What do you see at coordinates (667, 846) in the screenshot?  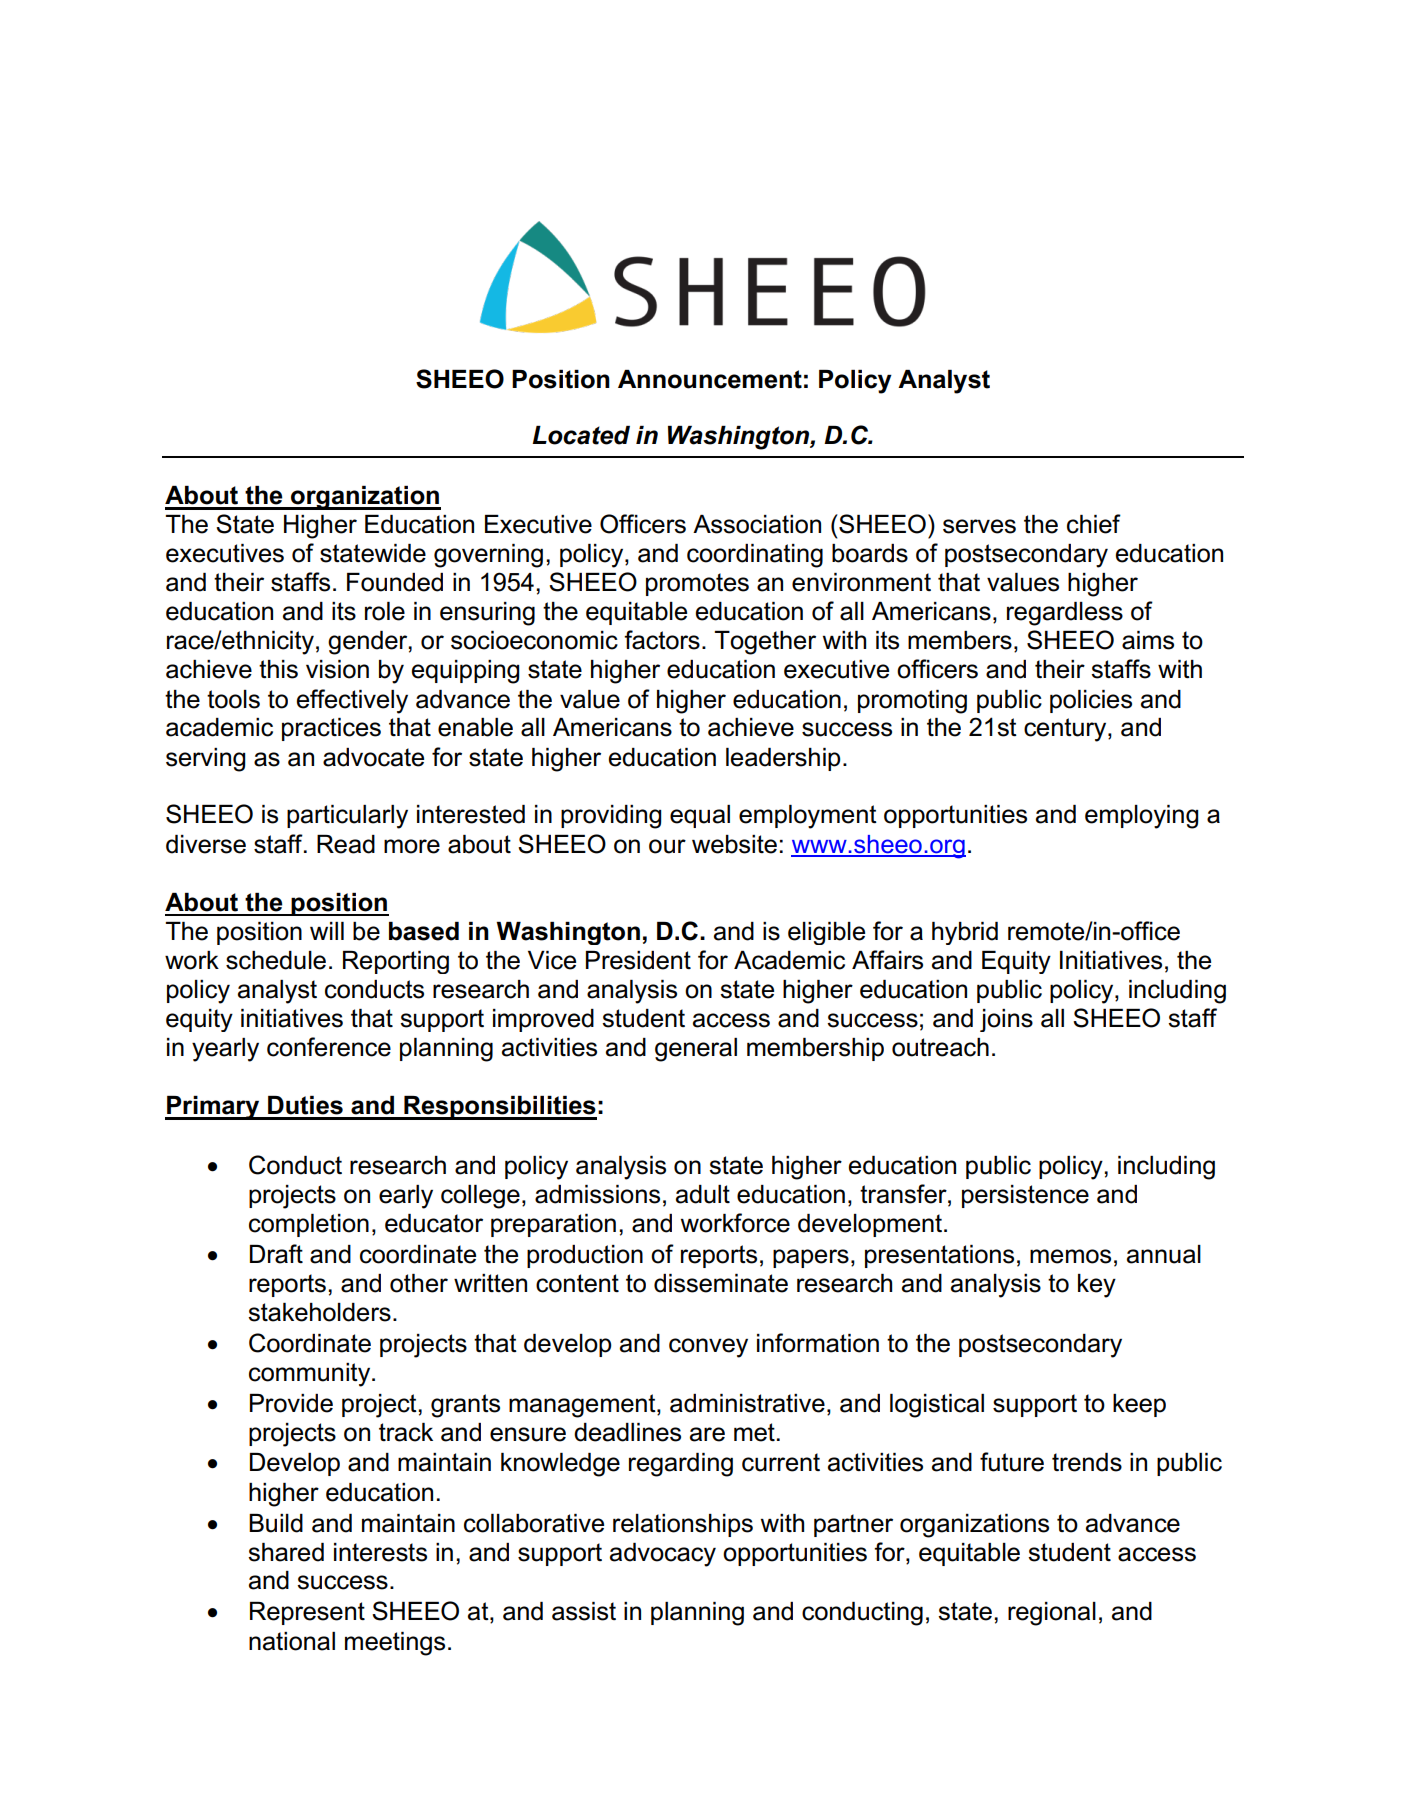 I see `our` at bounding box center [667, 846].
